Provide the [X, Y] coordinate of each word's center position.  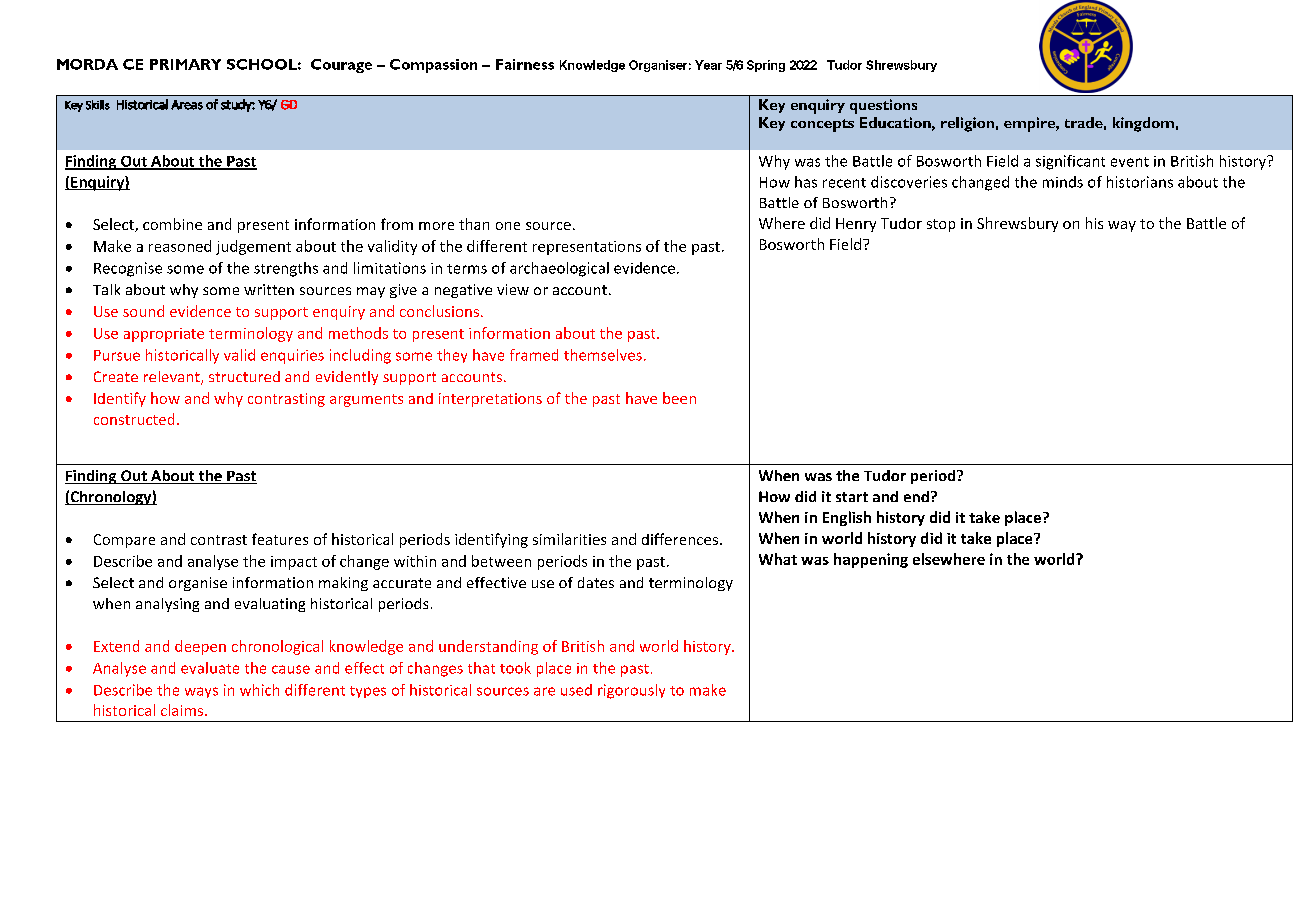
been [679, 398]
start [852, 497]
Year [708, 65]
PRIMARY [185, 64]
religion [967, 124]
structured [244, 376]
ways [201, 692]
